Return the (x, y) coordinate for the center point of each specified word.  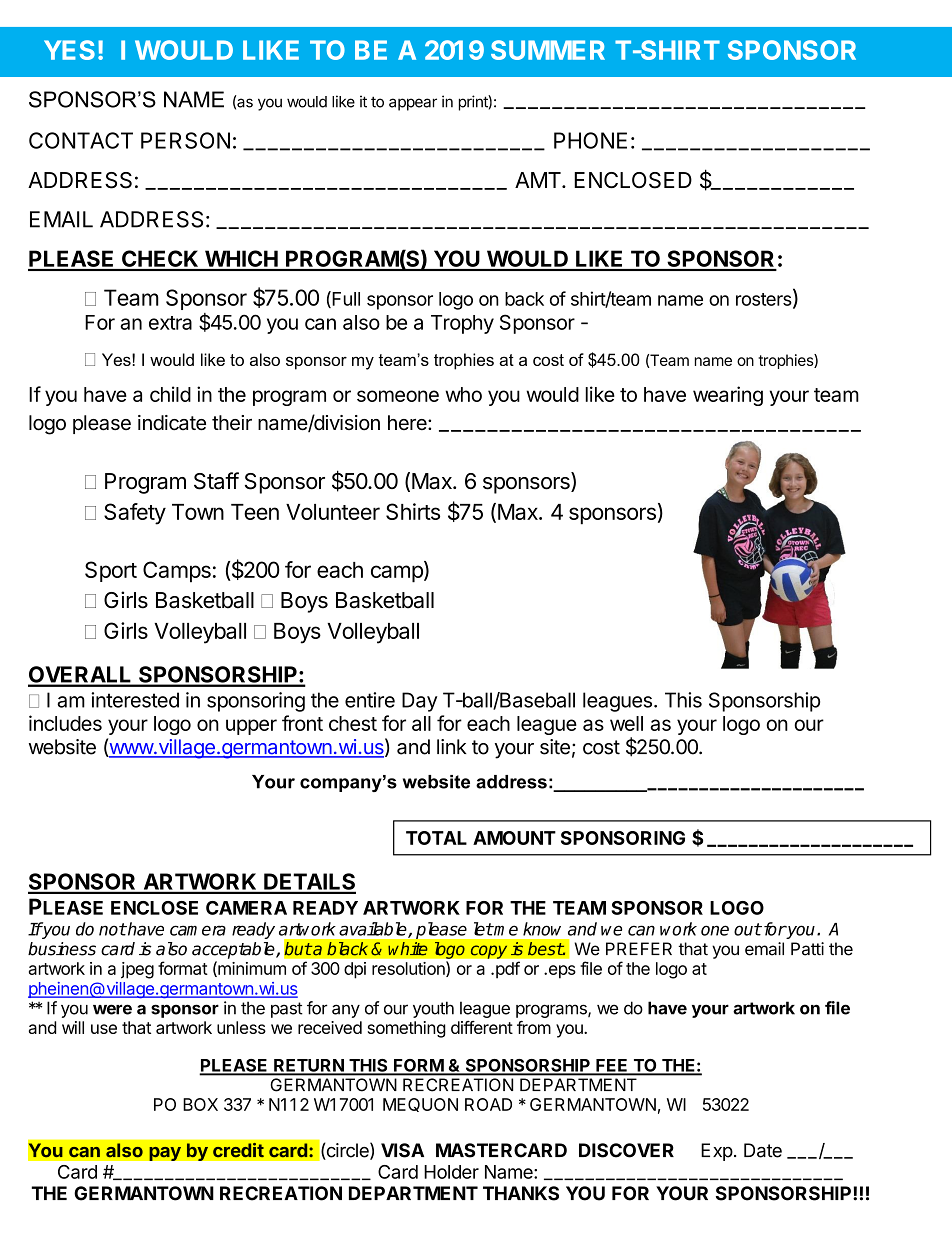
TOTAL (436, 838)
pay (165, 1153)
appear (413, 104)
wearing (728, 396)
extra (170, 323)
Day (419, 702)
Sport (111, 571)
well (626, 723)
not (112, 929)
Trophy (462, 324)
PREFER (639, 948)
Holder (451, 1172)
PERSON (185, 140)
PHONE (590, 140)
